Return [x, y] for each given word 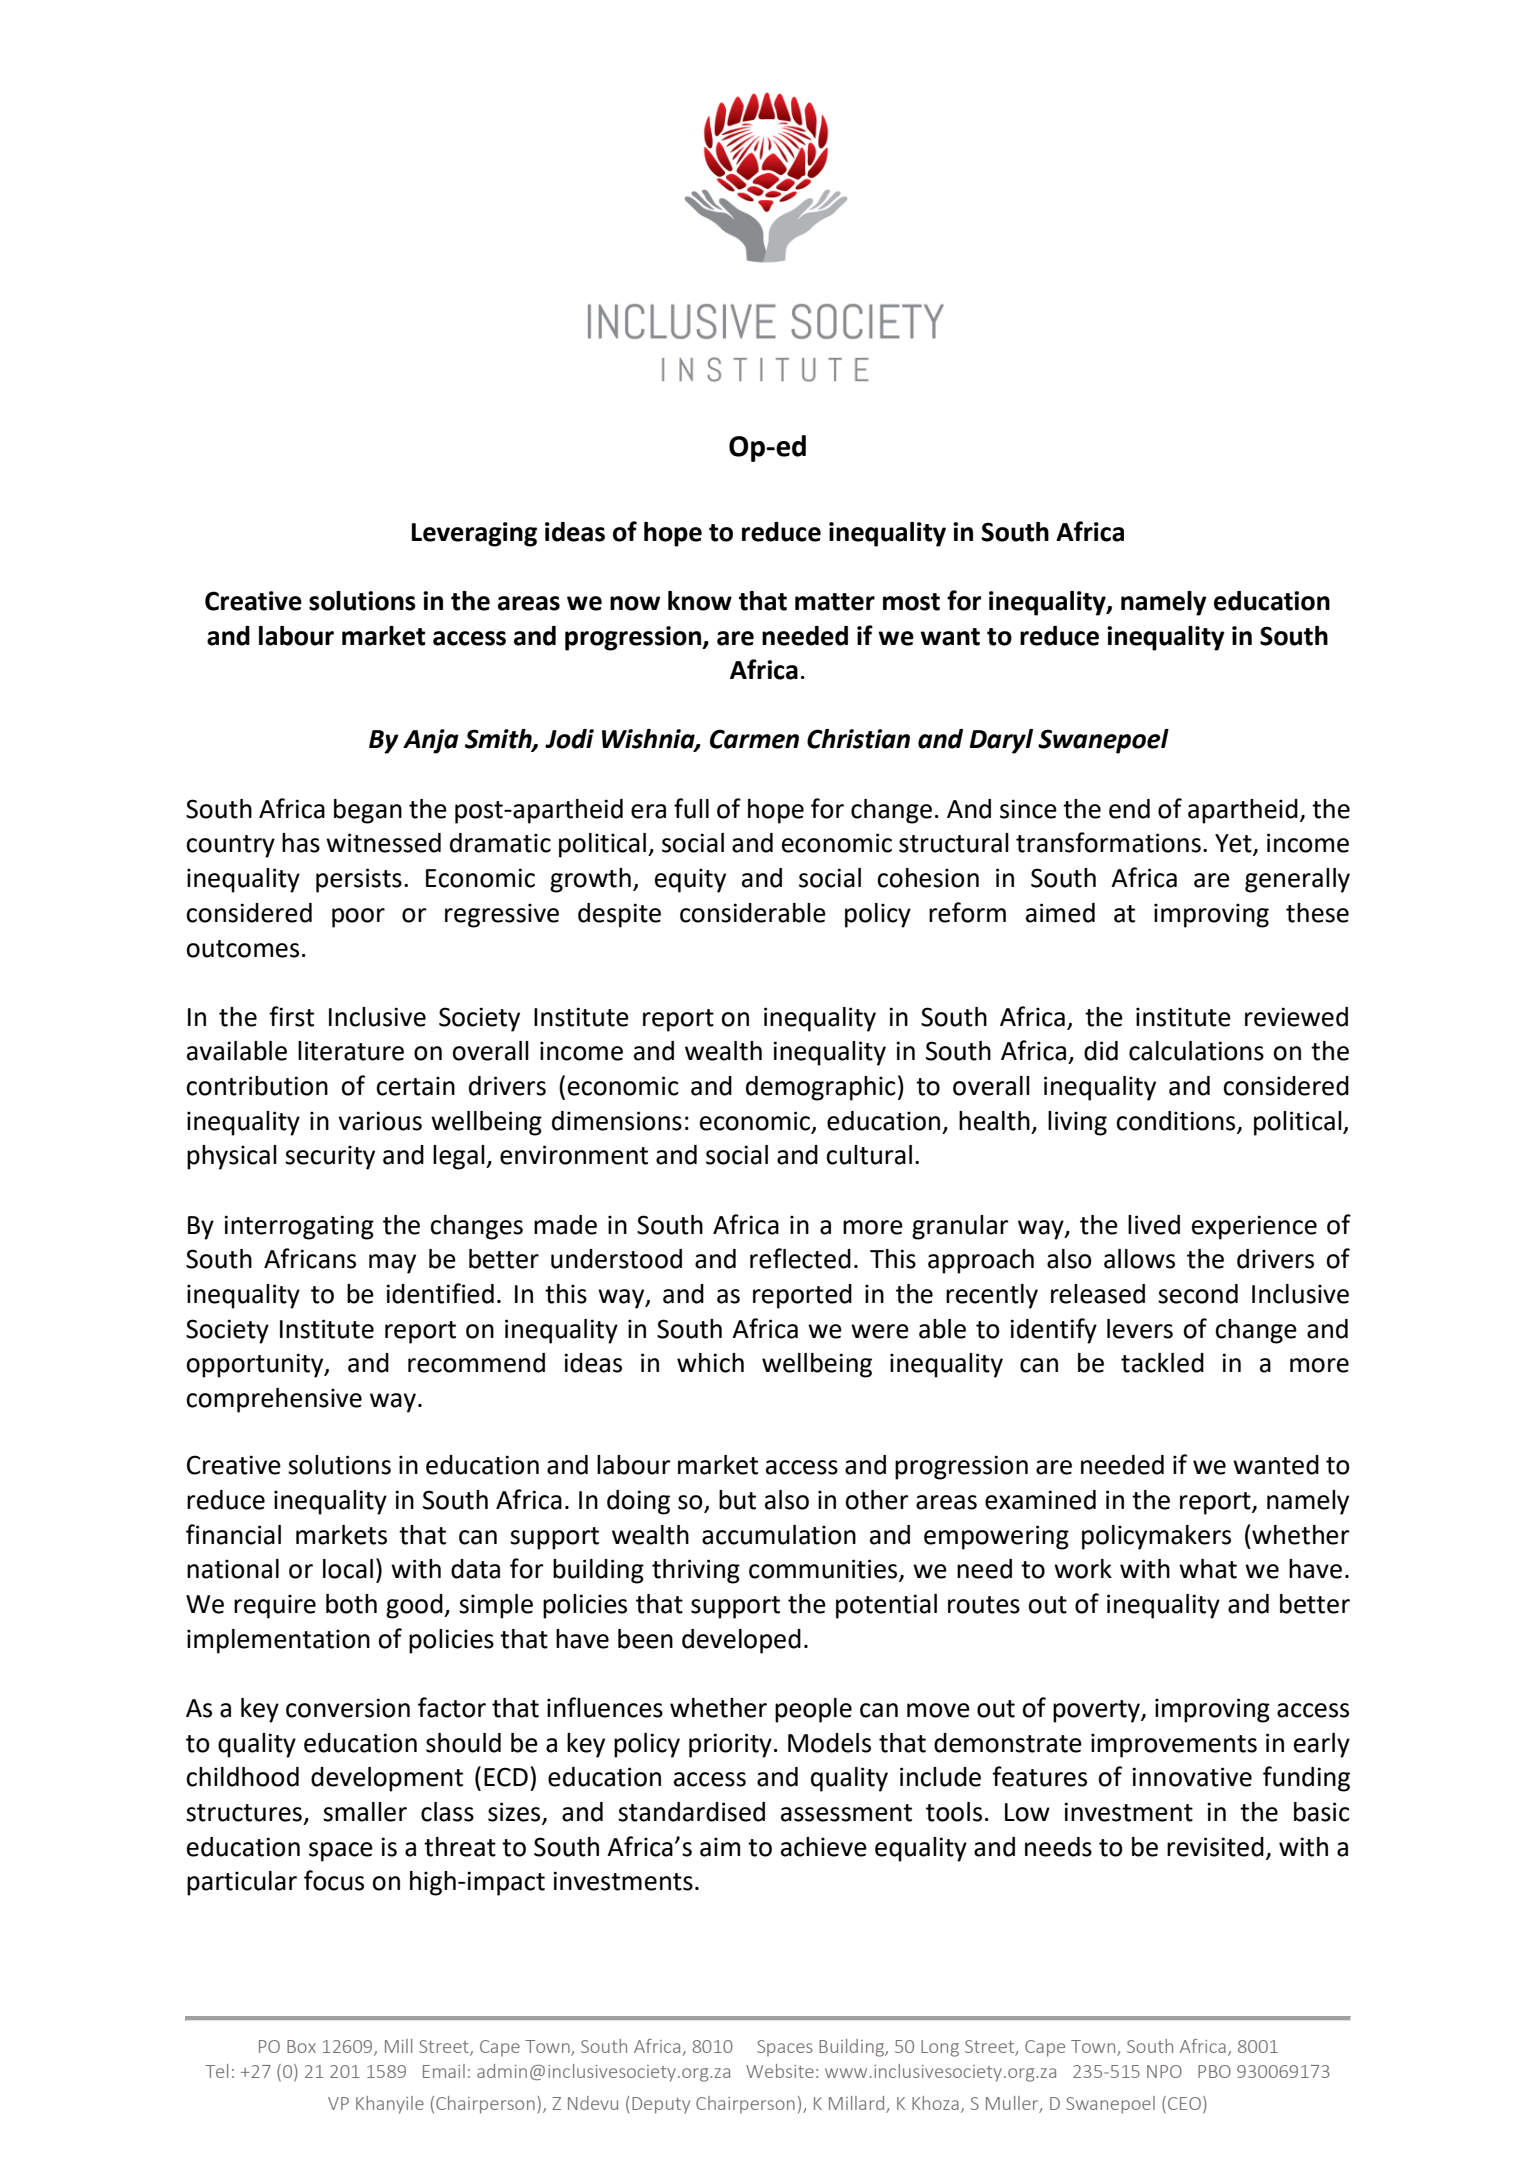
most [911, 602]
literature [351, 1051]
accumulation [779, 1535]
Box [301, 2046]
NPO [1164, 2071]
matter [835, 602]
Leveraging [474, 534]
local [348, 1569]
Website [780, 2071]
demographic [821, 1088]
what [1208, 1569]
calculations [1196, 1051]
